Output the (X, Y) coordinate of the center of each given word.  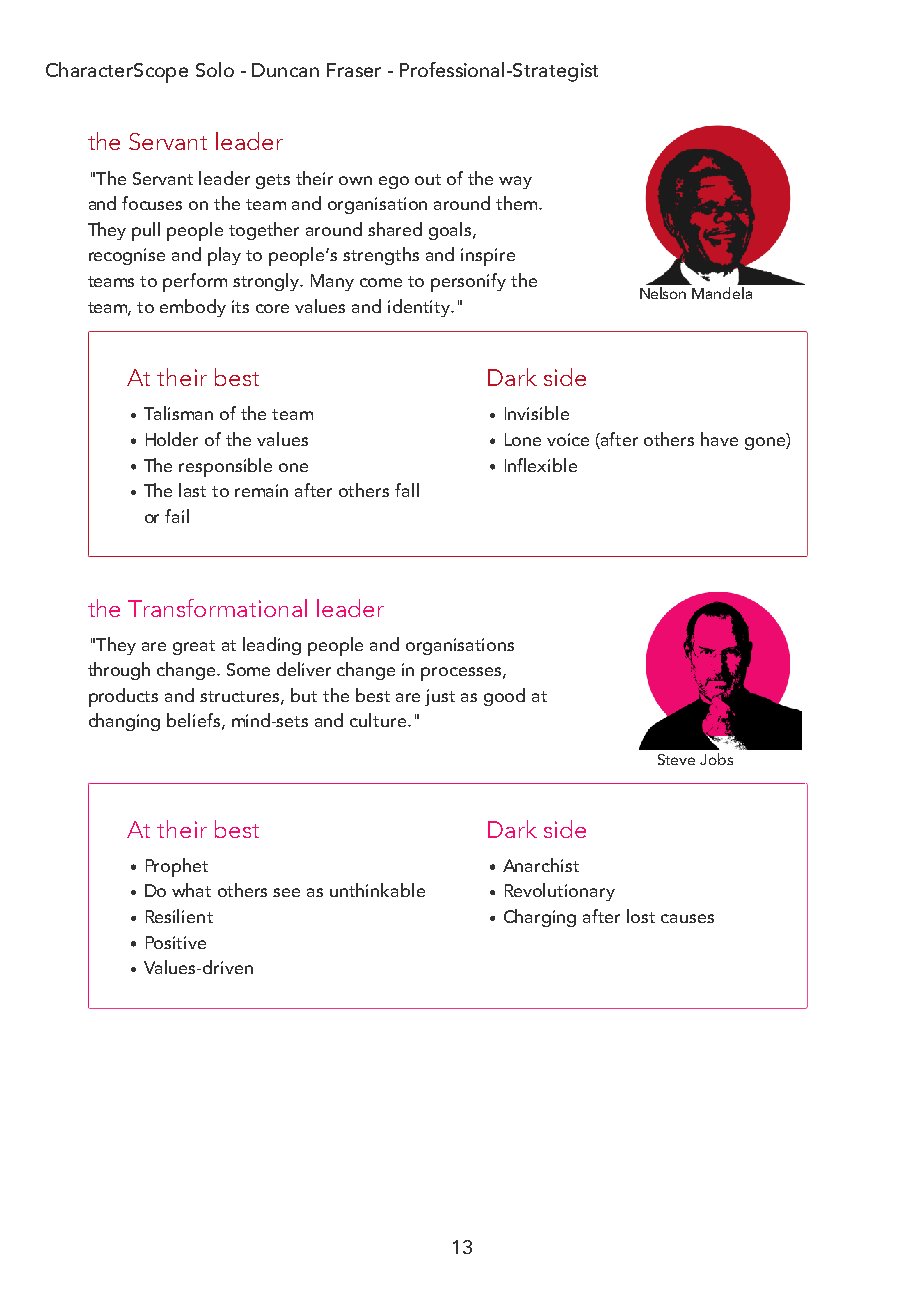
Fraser (354, 70)
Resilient (179, 916)
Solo (215, 69)
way (515, 182)
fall (407, 490)
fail (177, 516)
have (719, 439)
